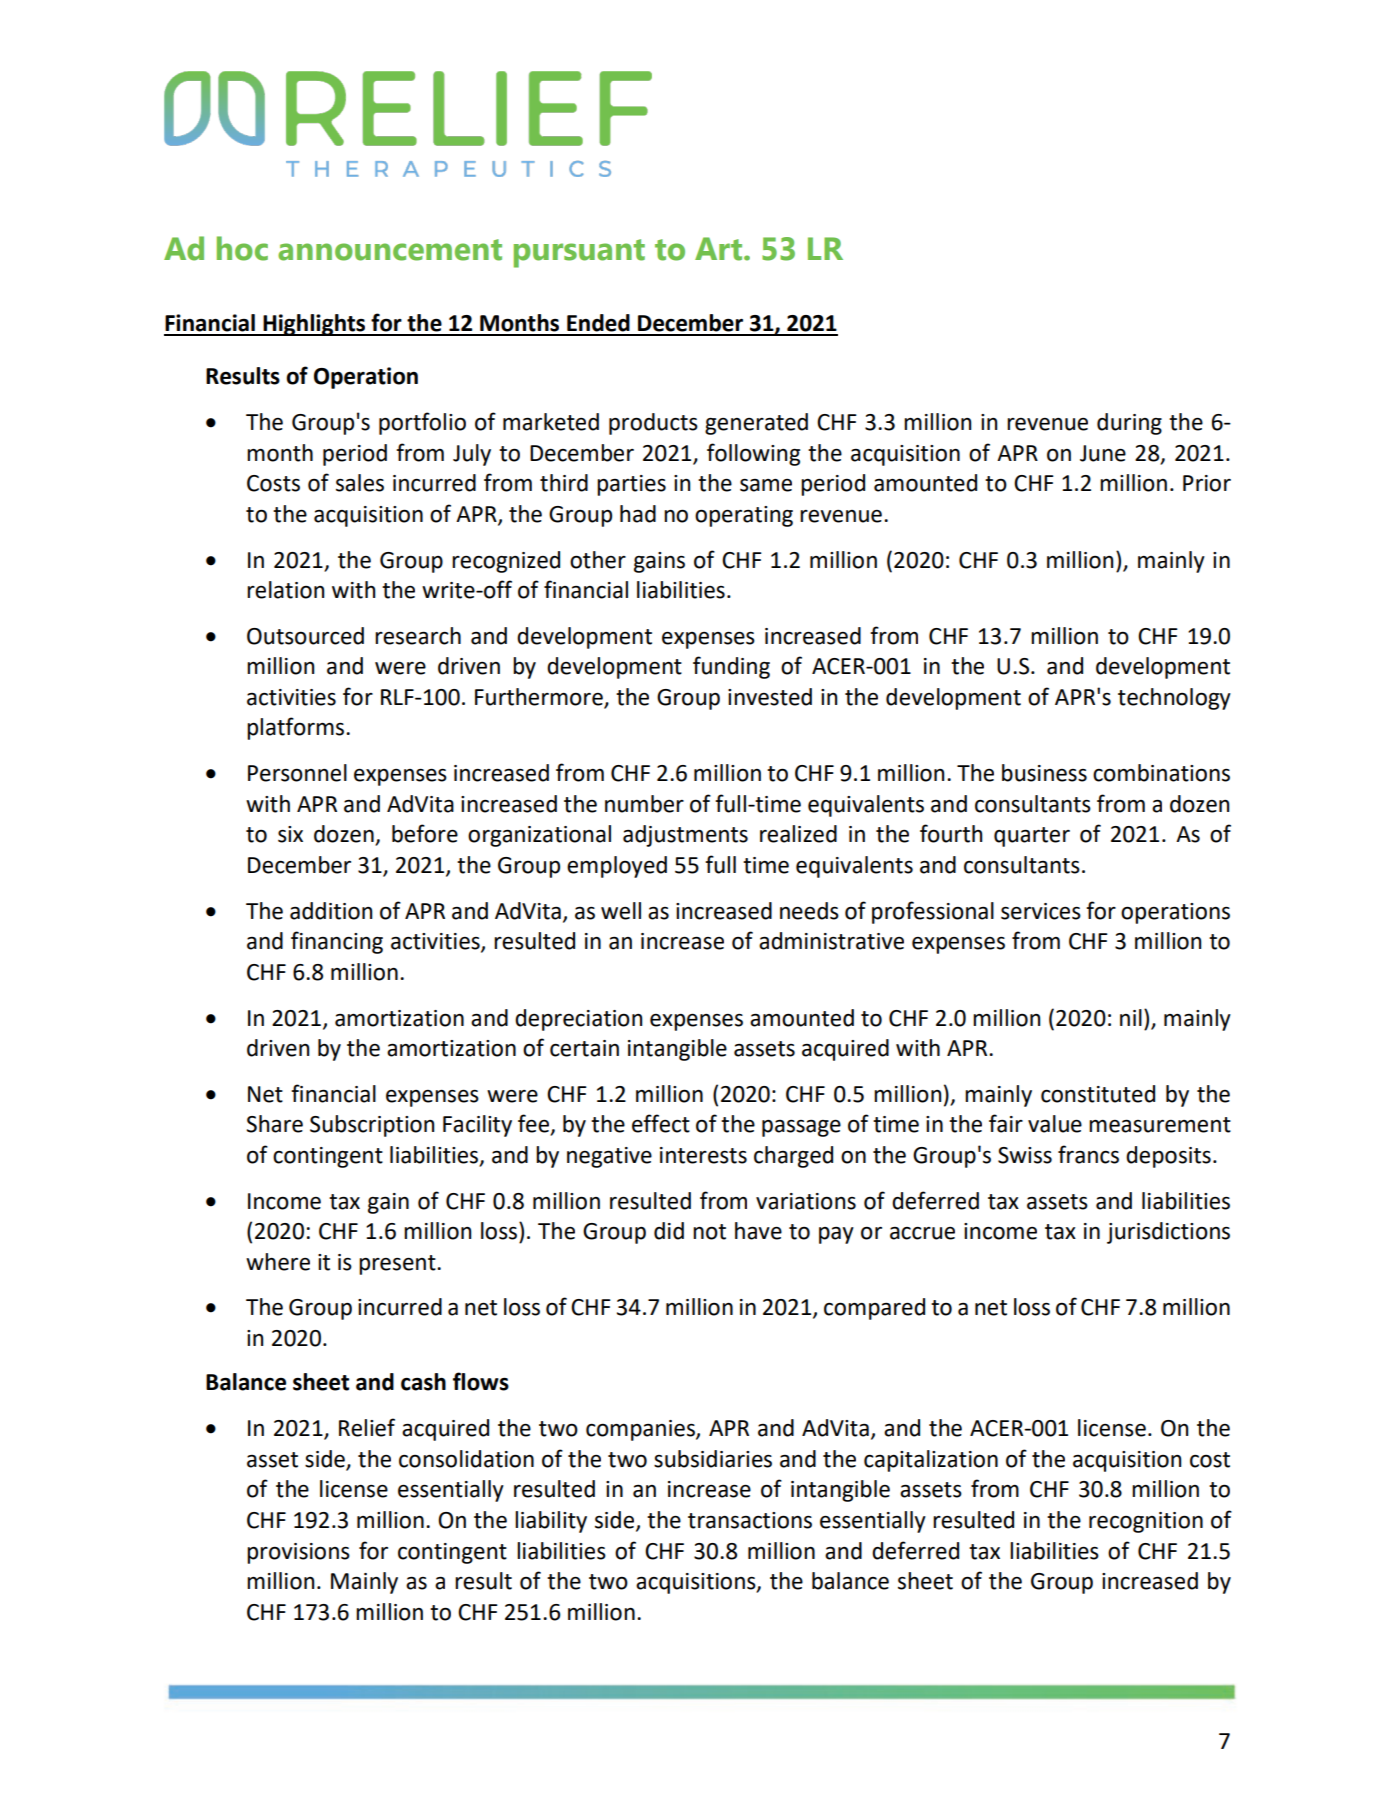 This image has height=1806, width=1395. What do you see at coordinates (298, 1553) in the image?
I see `provisions` at bounding box center [298, 1553].
